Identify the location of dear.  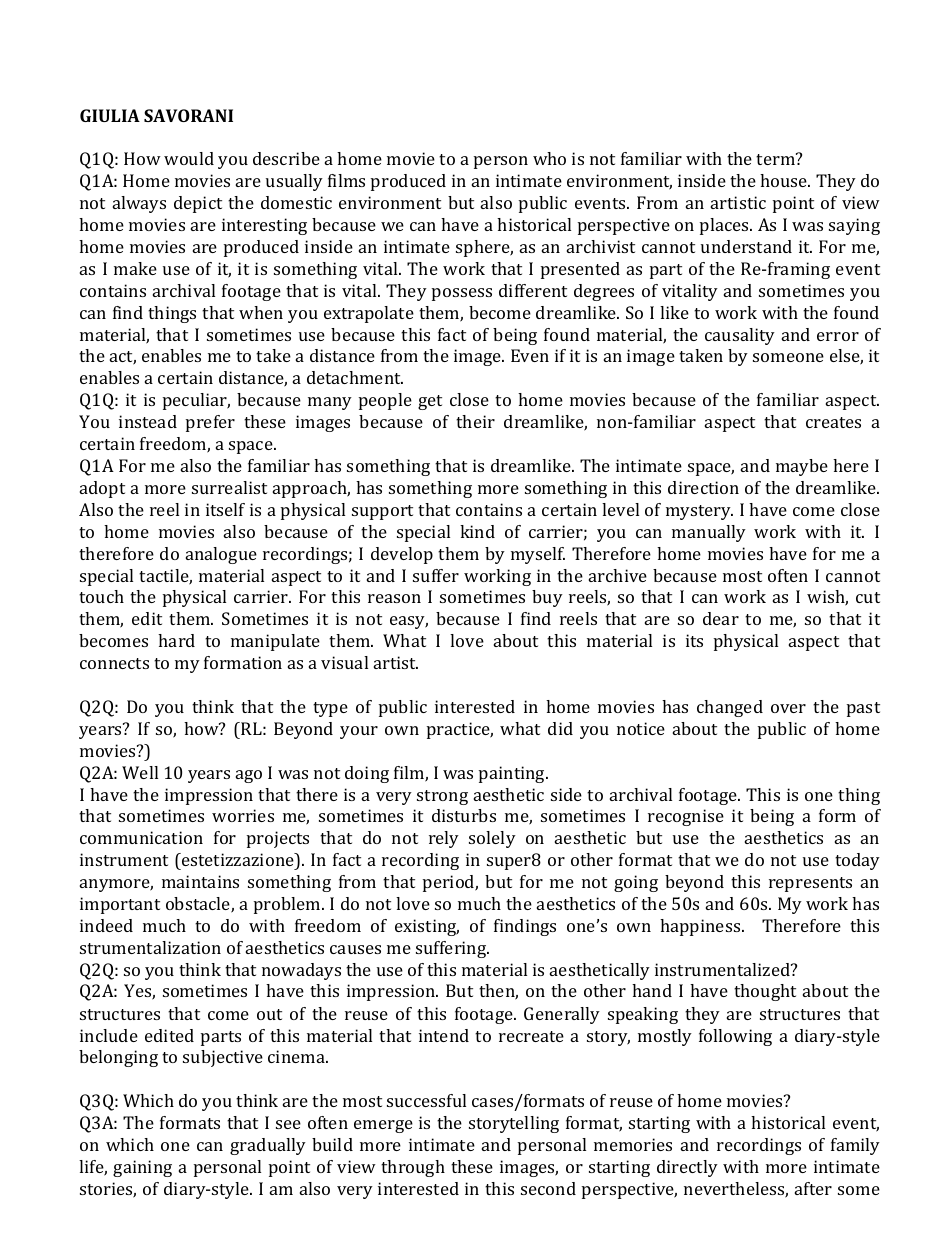
(721, 618).
